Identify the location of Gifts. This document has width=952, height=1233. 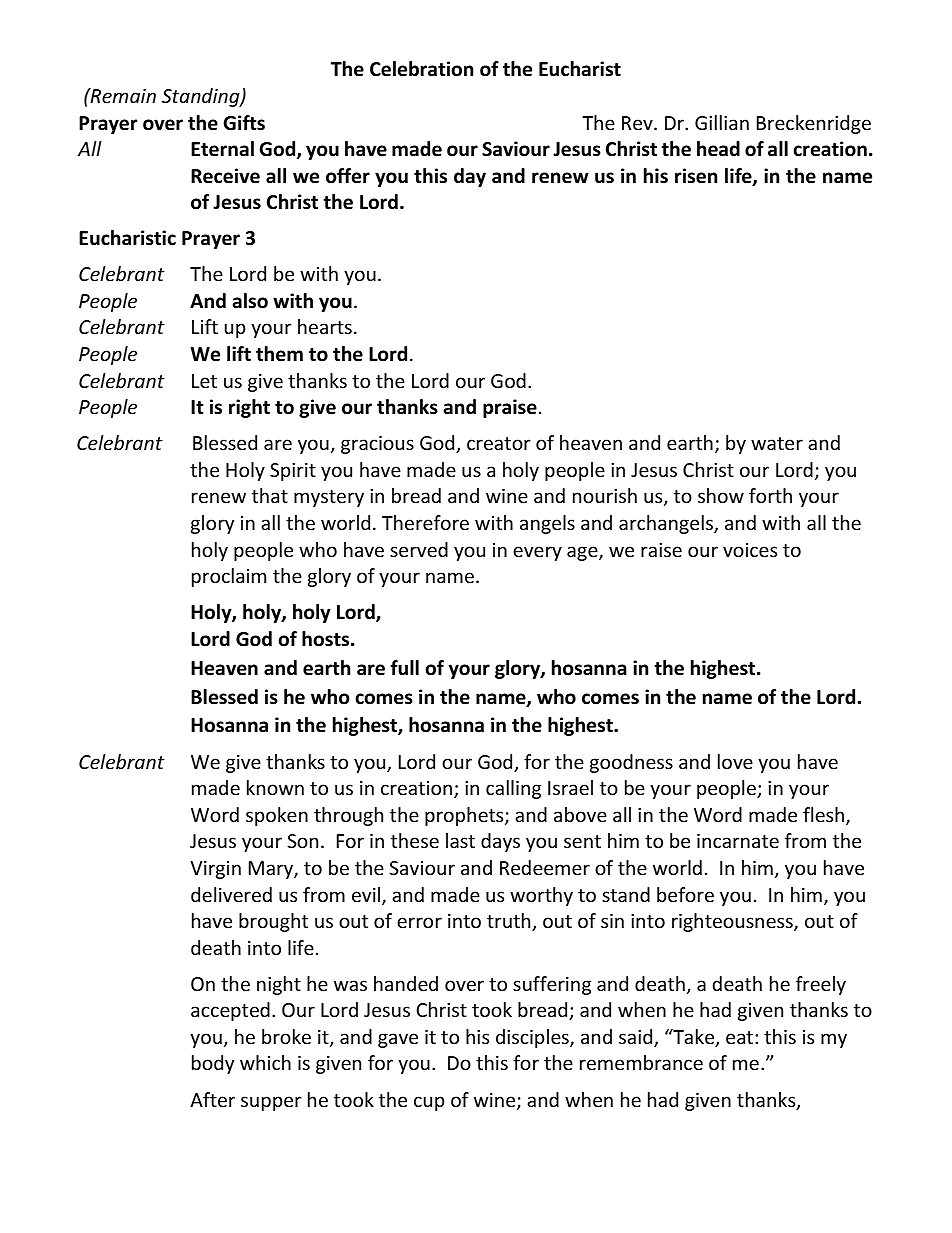
(244, 123).
